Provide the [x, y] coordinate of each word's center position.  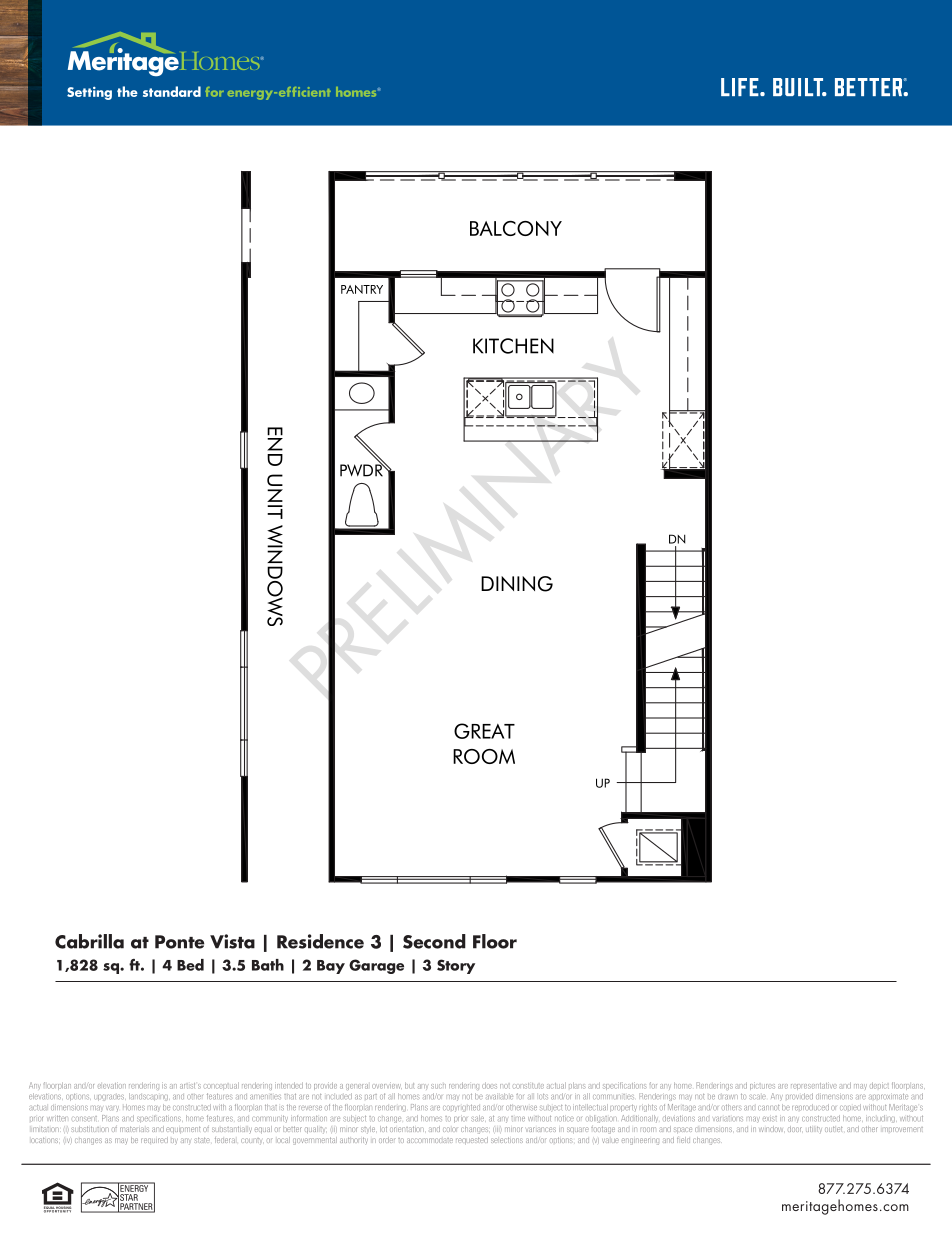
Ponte [179, 942]
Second [434, 941]
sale [478, 1118]
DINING [517, 584]
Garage [376, 966]
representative [814, 1086]
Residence [320, 941]
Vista [232, 941]
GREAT [484, 731]
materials [134, 1129]
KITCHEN [513, 346]
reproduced [810, 1107]
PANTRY [362, 289]
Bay [331, 967]
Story [456, 966]
